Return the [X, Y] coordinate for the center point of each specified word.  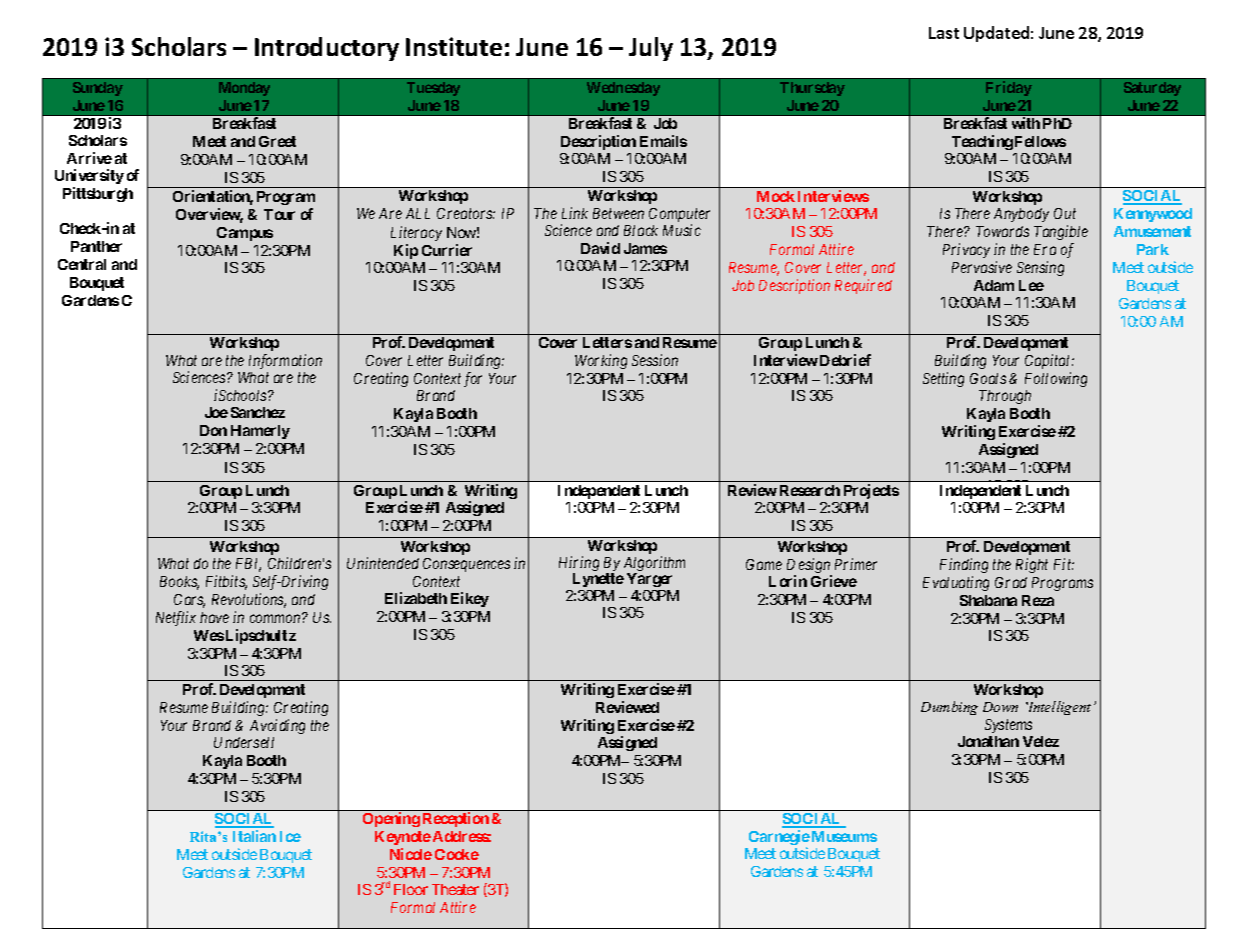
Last [944, 33]
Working [601, 361]
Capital [1049, 361]
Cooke [457, 854]
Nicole [411, 854]
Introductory [327, 49]
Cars [189, 601]
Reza [1038, 600]
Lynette [598, 580]
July [651, 49]
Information [285, 361]
